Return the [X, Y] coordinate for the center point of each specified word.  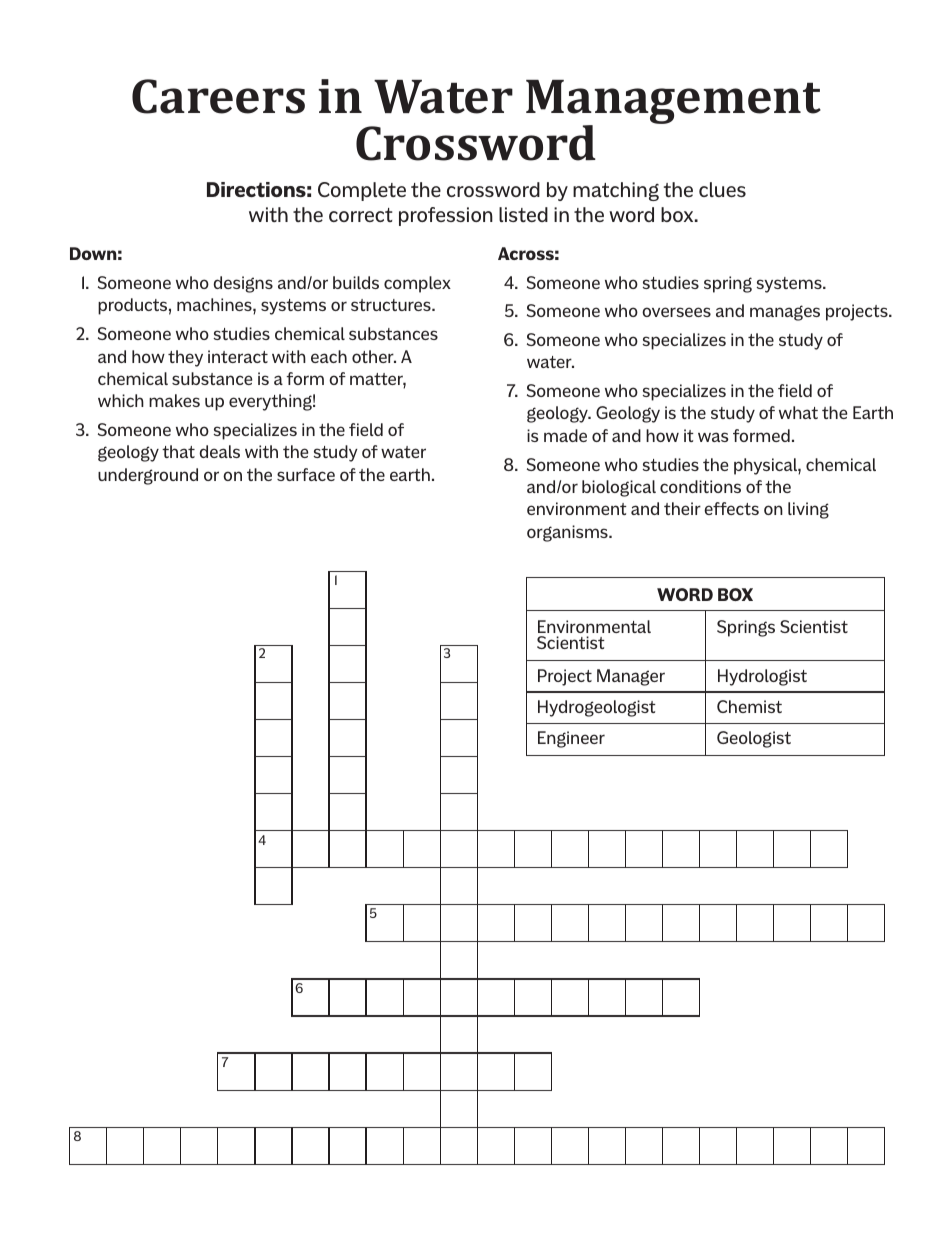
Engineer [571, 739]
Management [673, 103]
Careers [218, 96]
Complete [362, 191]
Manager [631, 677]
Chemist [749, 706]
